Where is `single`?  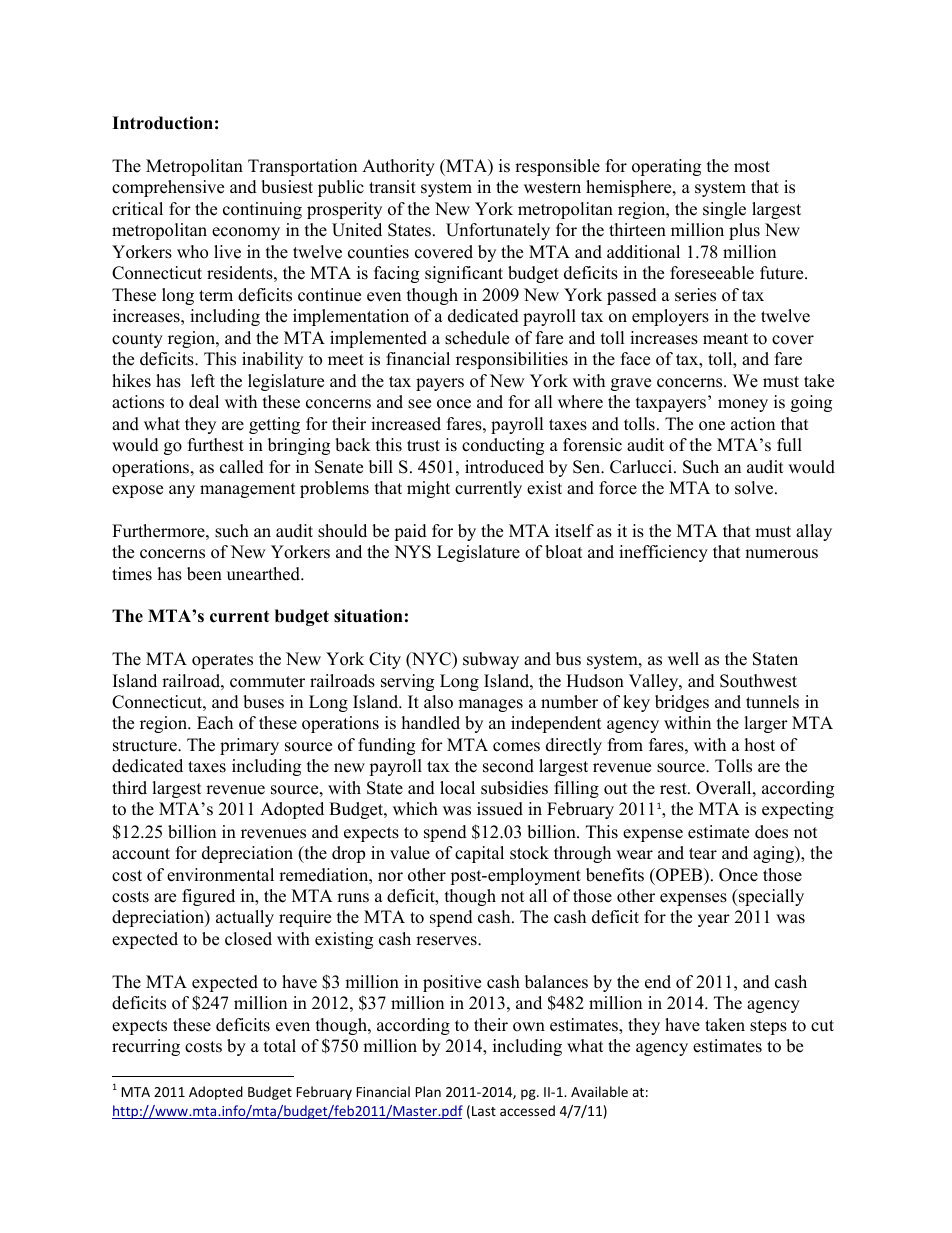
single is located at coordinates (724, 210).
